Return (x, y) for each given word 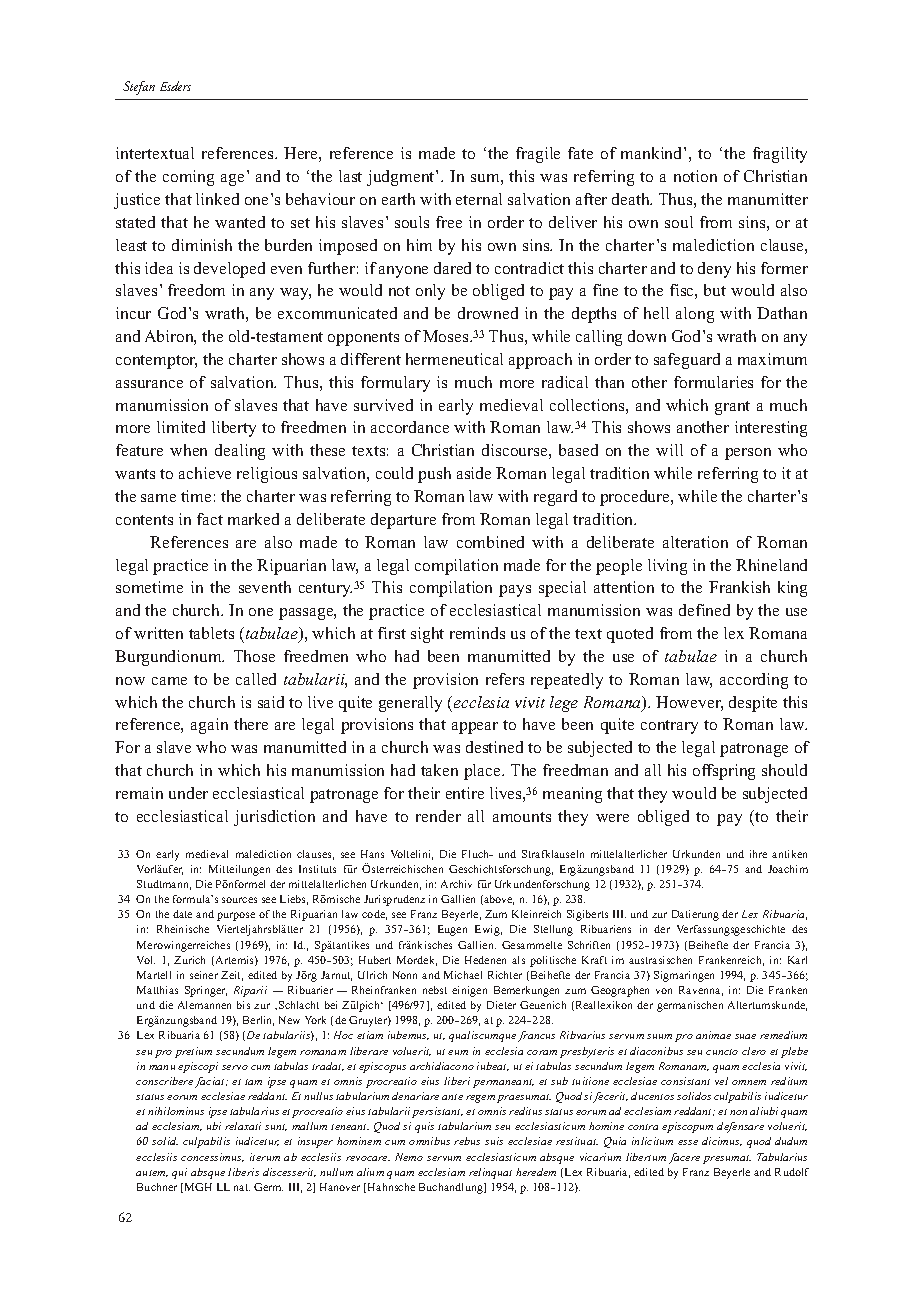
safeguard (687, 361)
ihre (758, 854)
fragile (538, 155)
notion (695, 176)
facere (684, 1158)
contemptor (156, 362)
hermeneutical (454, 359)
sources (239, 900)
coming (188, 178)
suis (494, 1141)
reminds (477, 633)
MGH (198, 1187)
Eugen (452, 930)
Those (254, 656)
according (754, 681)
